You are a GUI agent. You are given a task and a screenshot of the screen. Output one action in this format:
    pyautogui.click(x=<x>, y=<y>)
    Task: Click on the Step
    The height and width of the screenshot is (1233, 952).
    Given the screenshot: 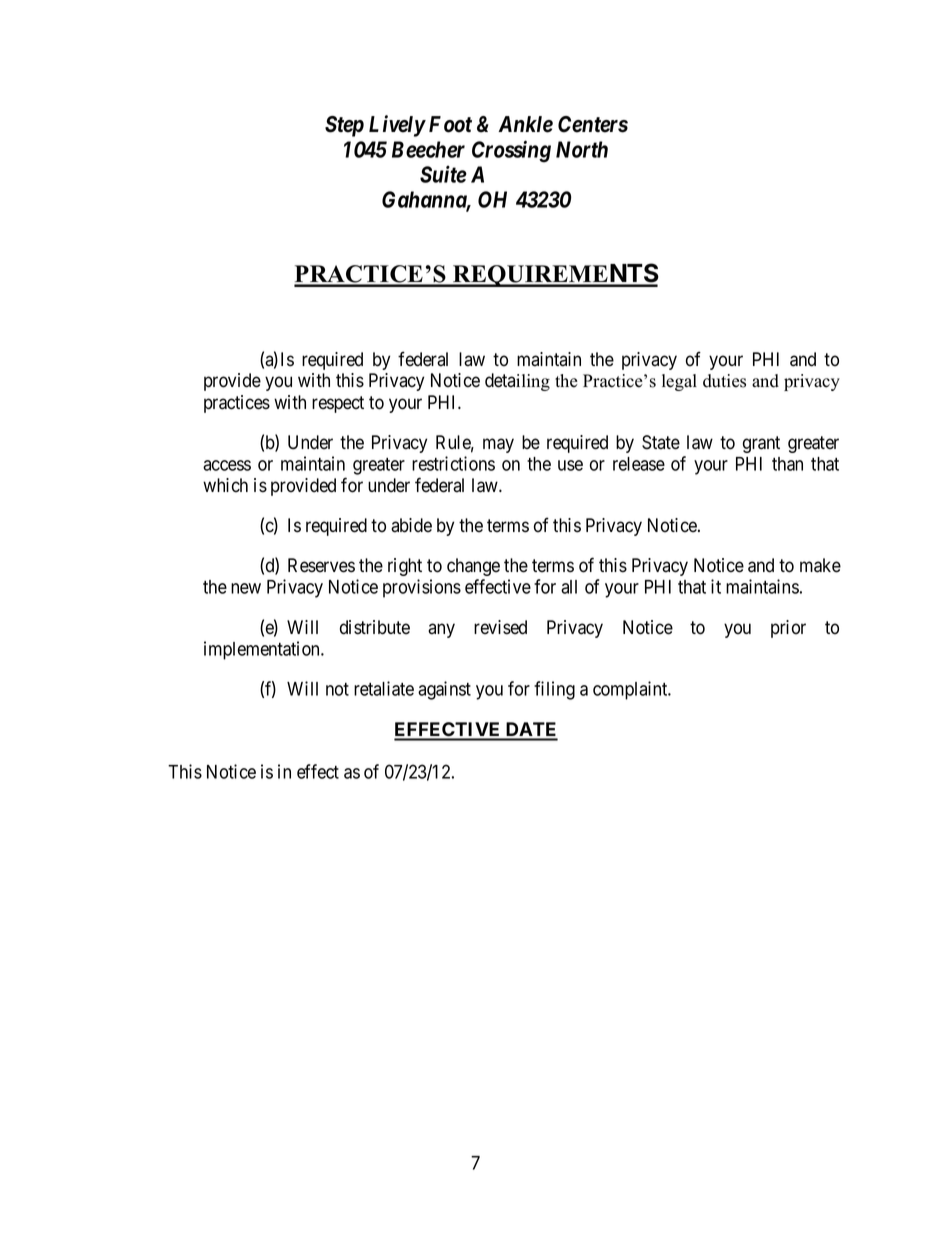 What is the action you would take?
    pyautogui.click(x=344, y=126)
